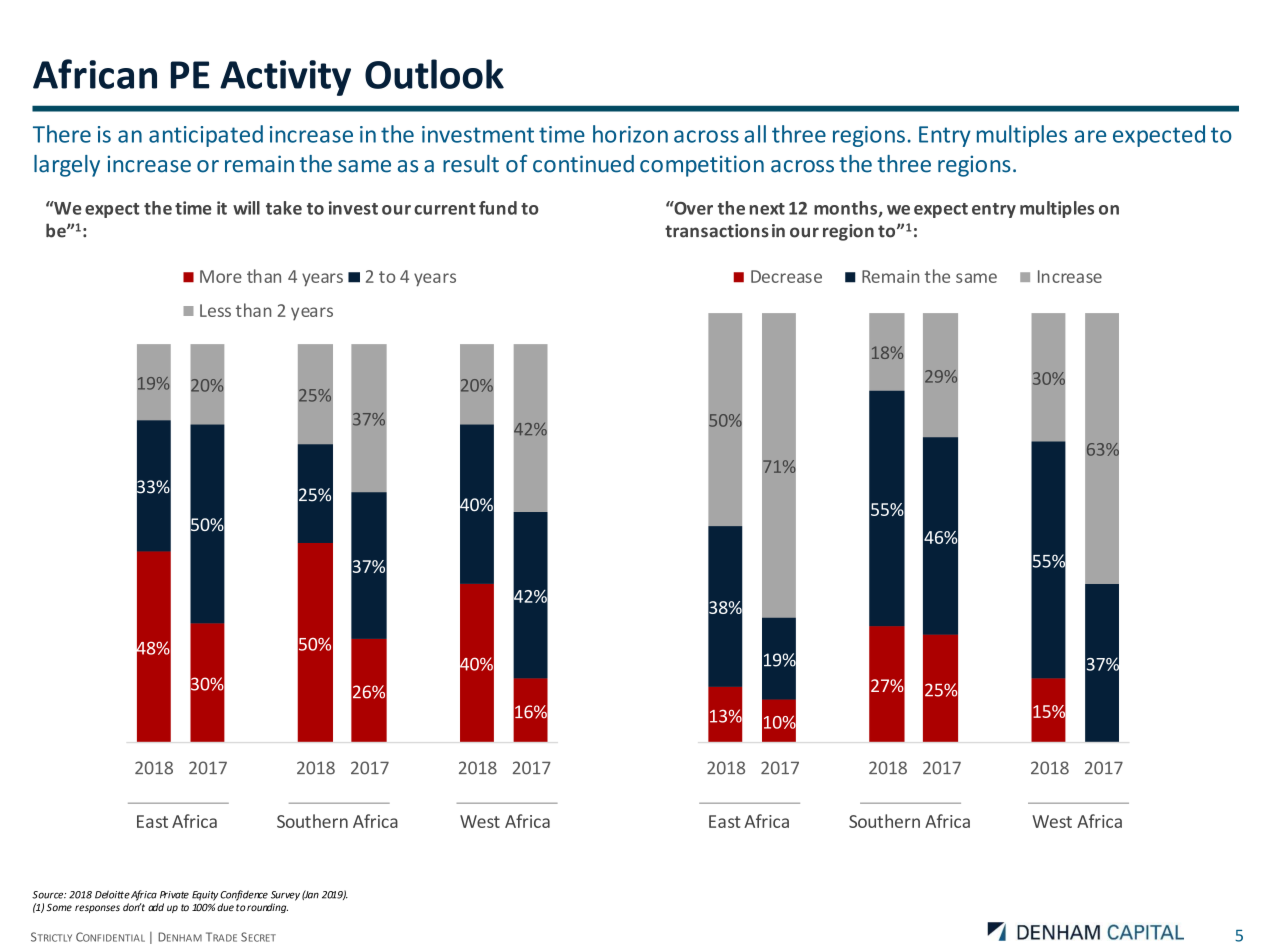  What do you see at coordinates (206, 136) in the document?
I see `anticipated` at bounding box center [206, 136].
